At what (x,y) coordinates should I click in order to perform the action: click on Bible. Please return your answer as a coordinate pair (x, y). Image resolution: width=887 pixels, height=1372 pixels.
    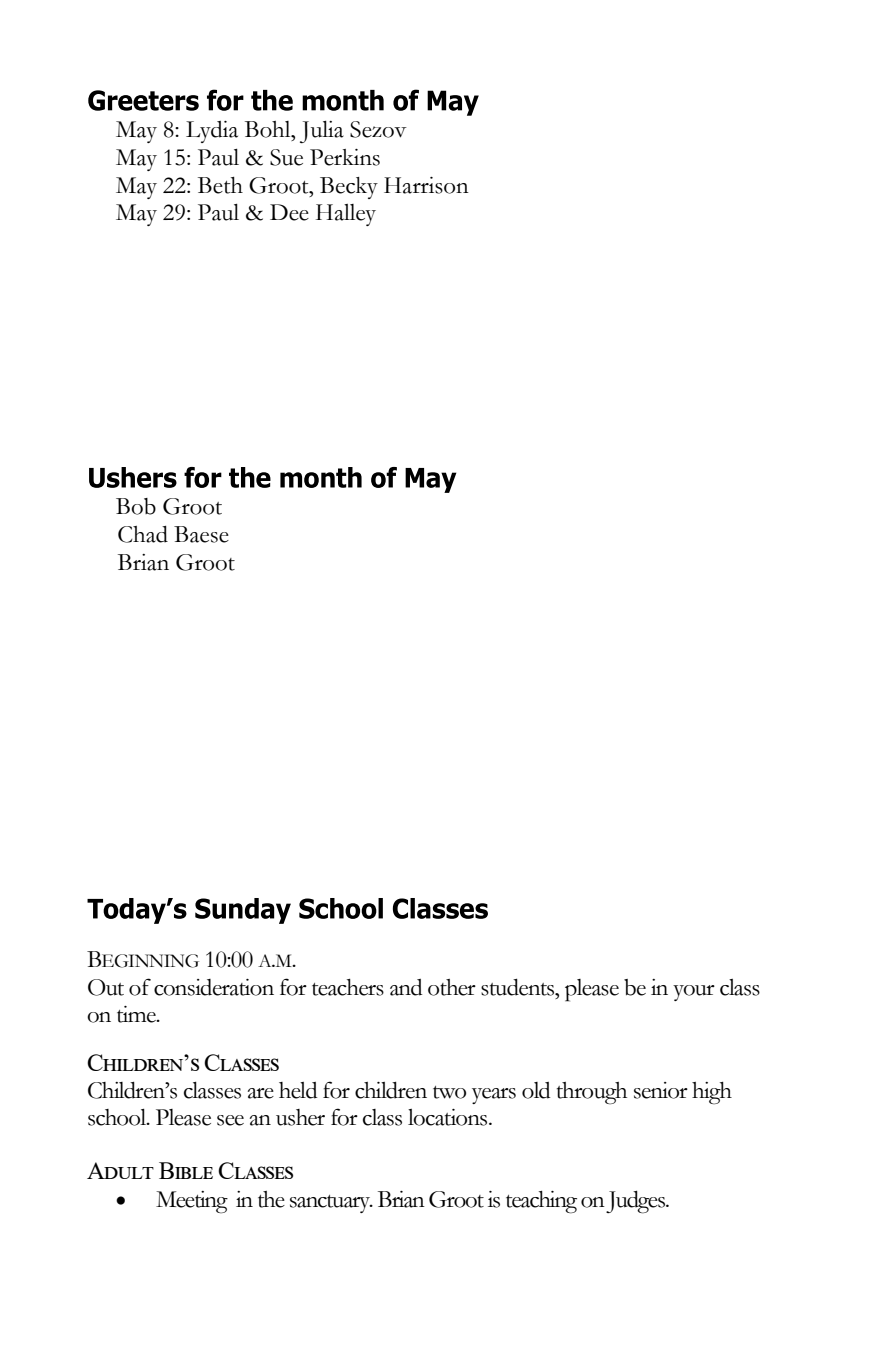
    Looking at the image, I should click on (186, 1170).
